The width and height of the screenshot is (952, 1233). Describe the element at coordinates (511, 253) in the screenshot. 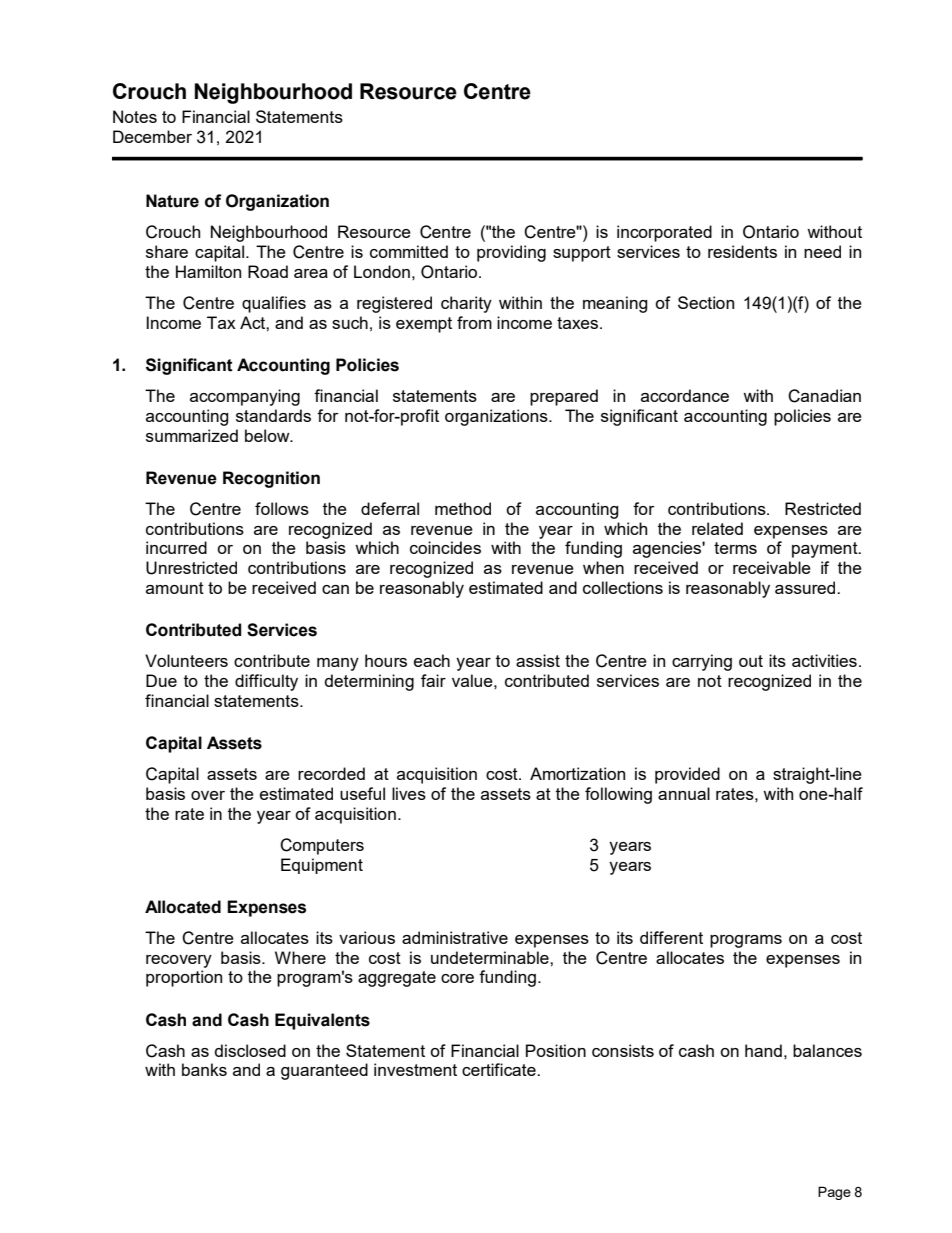

I see `providing` at that location.
